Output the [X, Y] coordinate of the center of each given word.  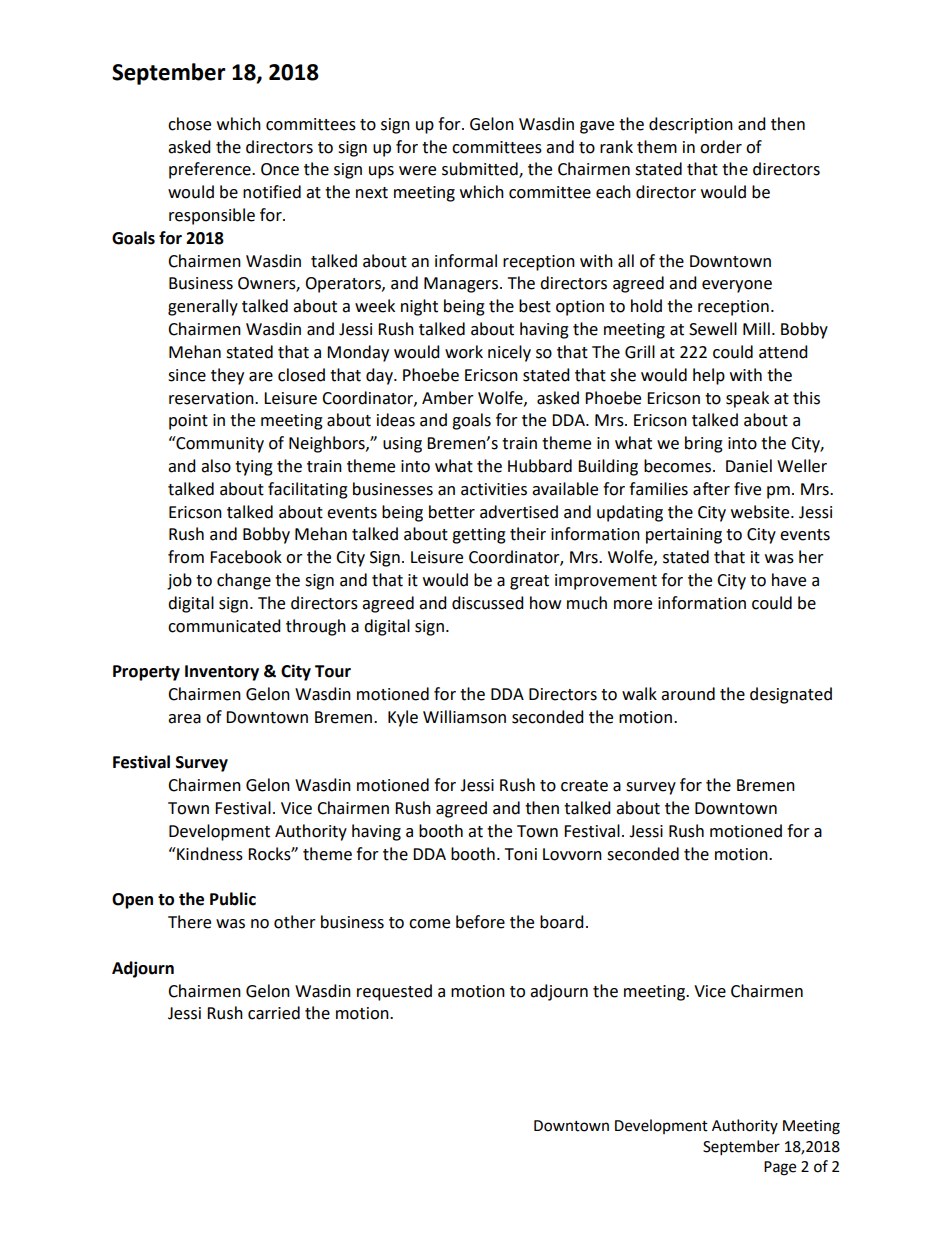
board [562, 922]
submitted [481, 170]
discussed [488, 603]
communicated [224, 626]
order [721, 147]
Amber [448, 398]
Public [233, 899]
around [688, 694]
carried [274, 1013]
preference [211, 170]
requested [394, 992]
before [480, 922]
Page [780, 1168]
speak [747, 399]
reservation [212, 398]
